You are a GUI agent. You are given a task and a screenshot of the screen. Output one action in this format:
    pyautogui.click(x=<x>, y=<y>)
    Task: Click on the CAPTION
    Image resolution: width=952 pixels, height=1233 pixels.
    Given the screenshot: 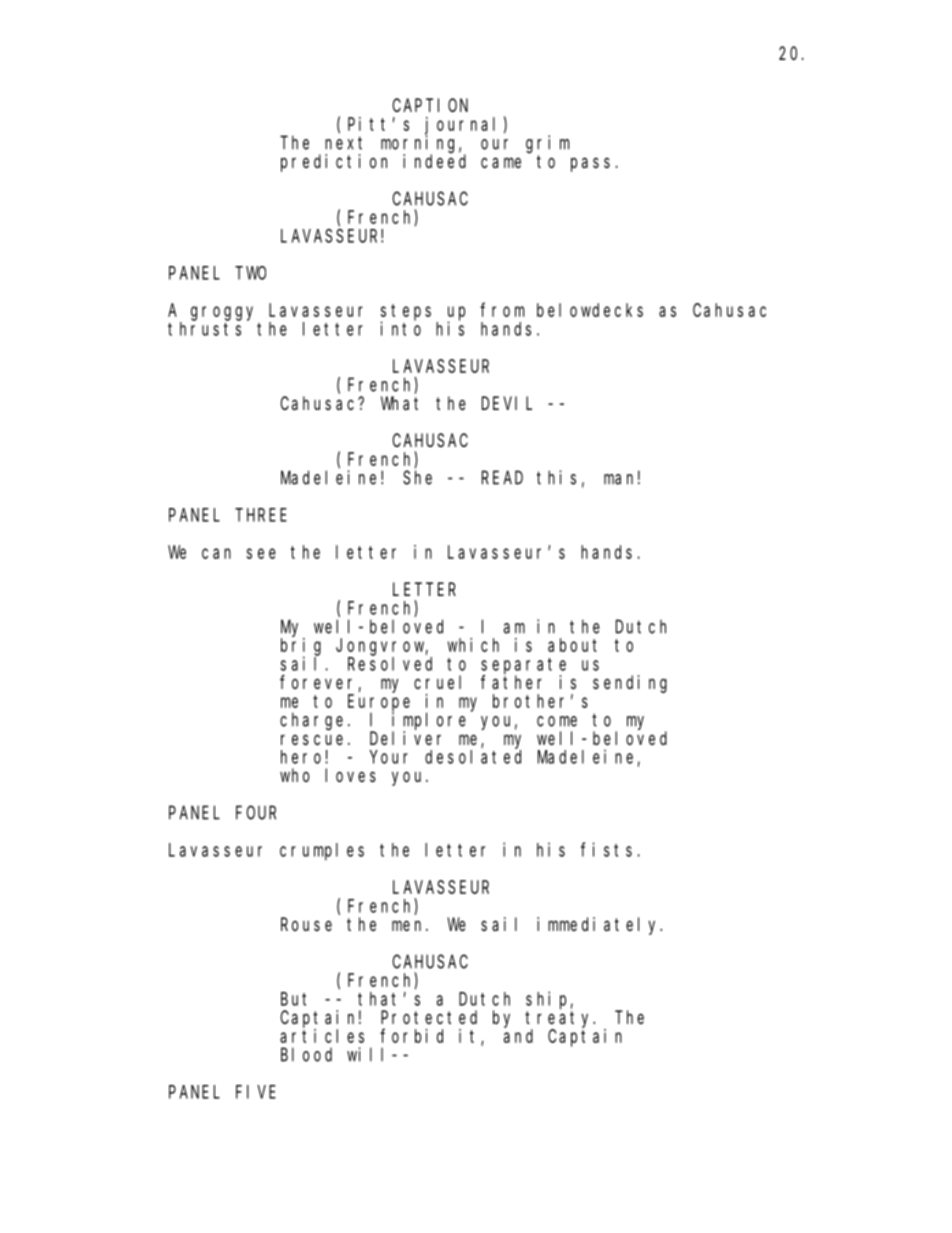 What is the action you would take?
    pyautogui.click(x=430, y=105)
